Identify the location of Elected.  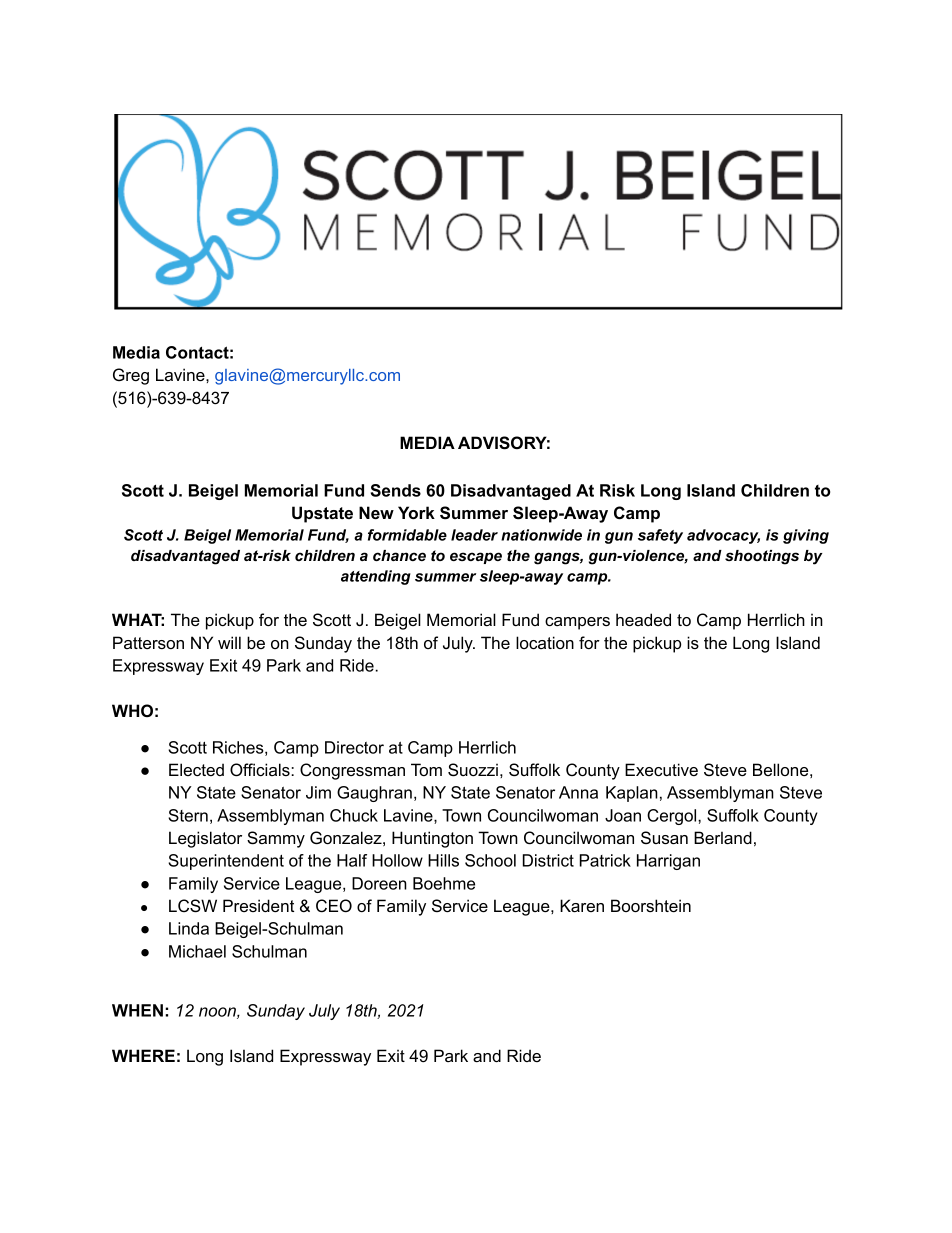
(196, 769).
